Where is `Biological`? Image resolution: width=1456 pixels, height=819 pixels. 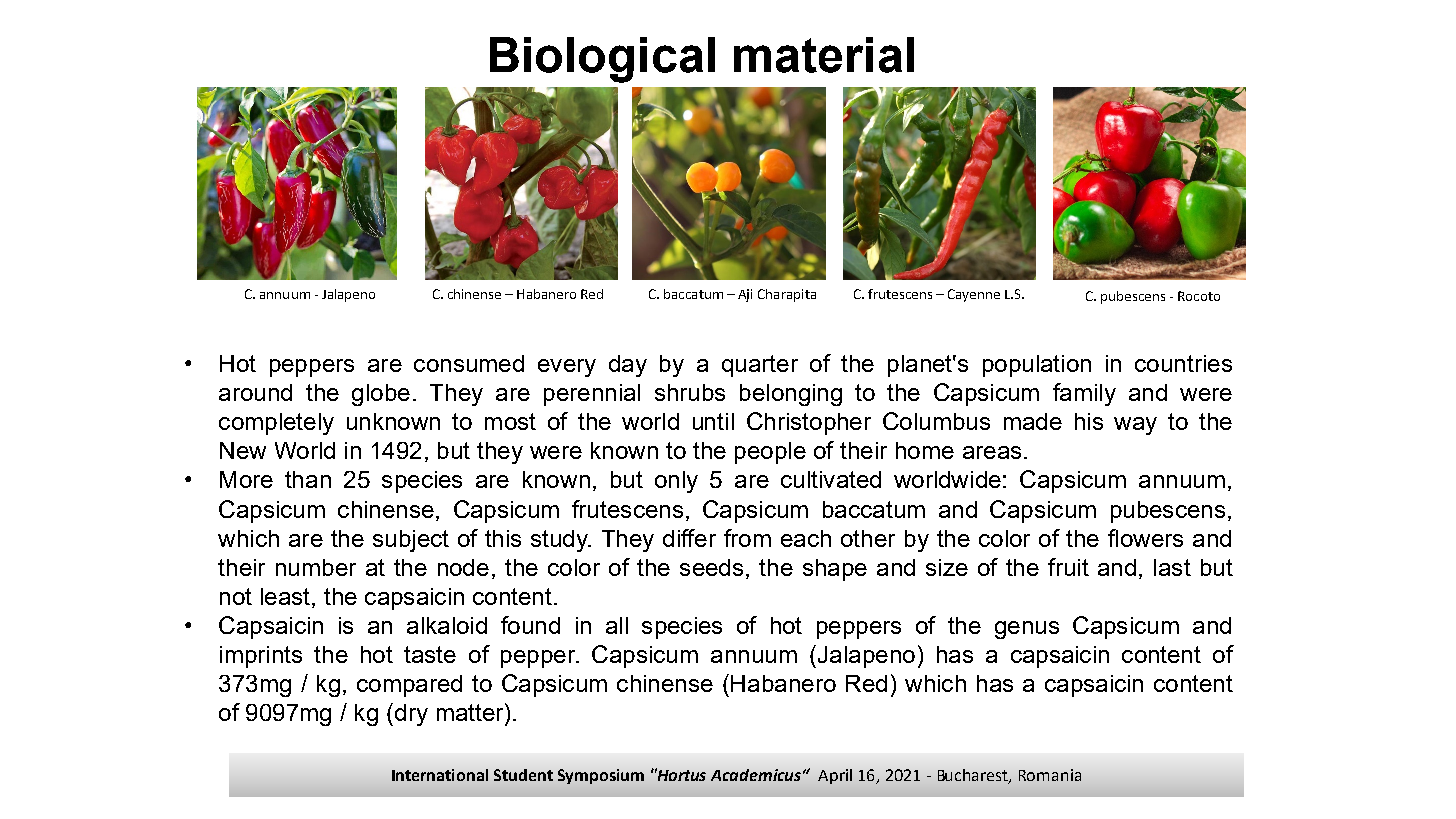
Biological is located at coordinates (602, 60).
